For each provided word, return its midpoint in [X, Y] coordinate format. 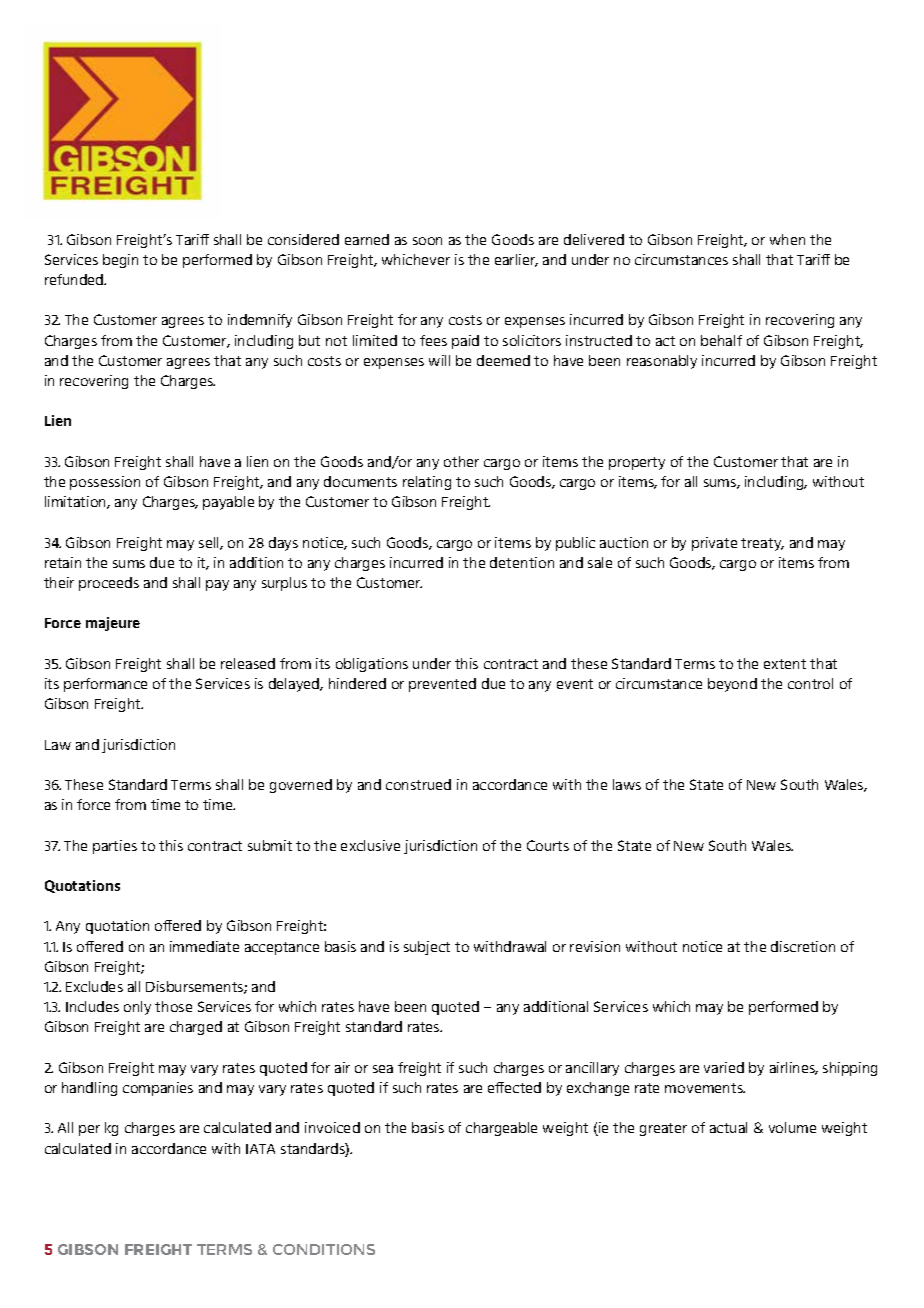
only [137, 1008]
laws [627, 784]
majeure [113, 624]
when [787, 239]
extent [785, 664]
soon [427, 241]
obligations [372, 665]
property [637, 463]
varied [724, 1067]
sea [383, 1069]
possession [105, 483]
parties [115, 847]
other [461, 461]
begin [120, 261]
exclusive [370, 845]
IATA [260, 1149]
